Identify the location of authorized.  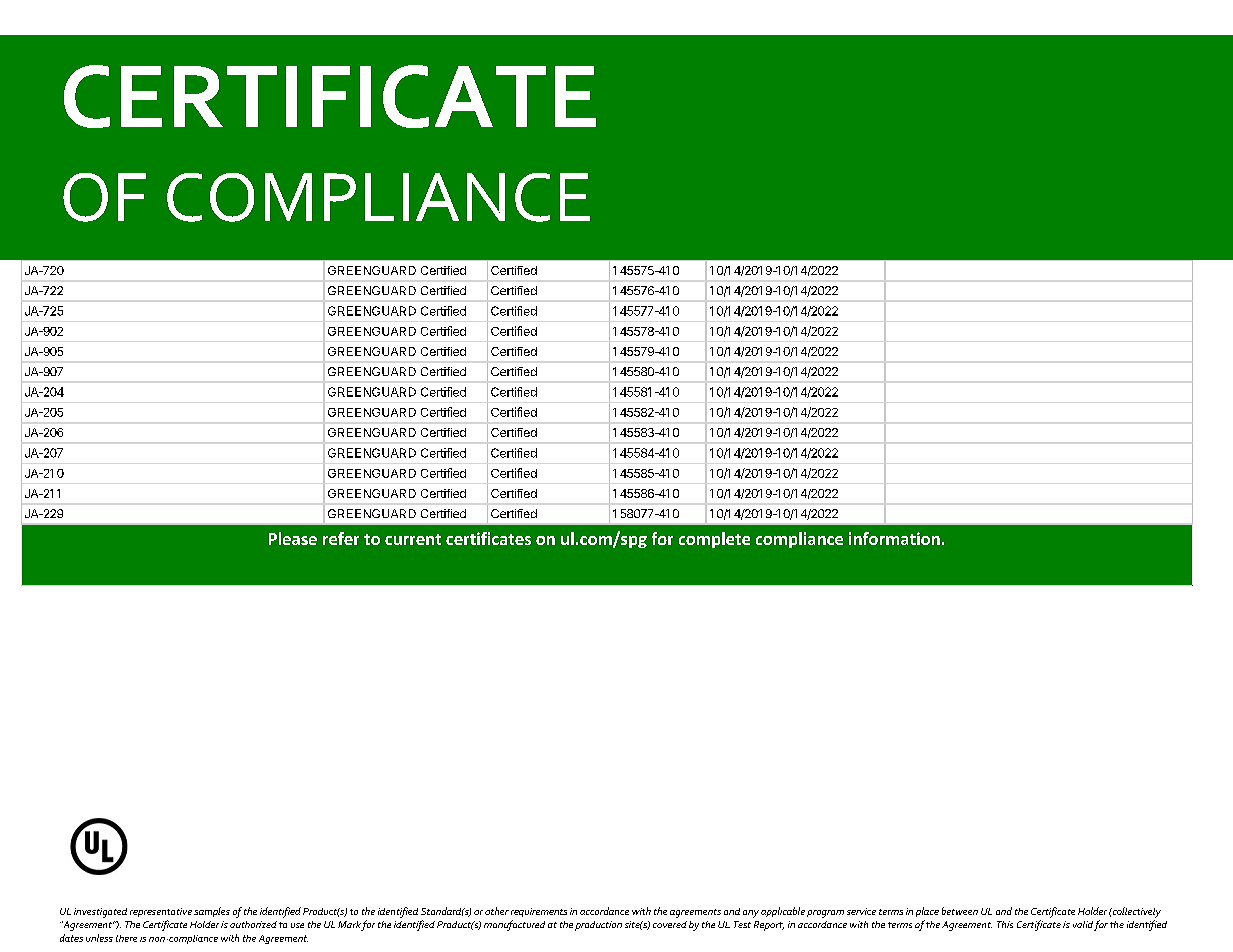
(253, 924).
